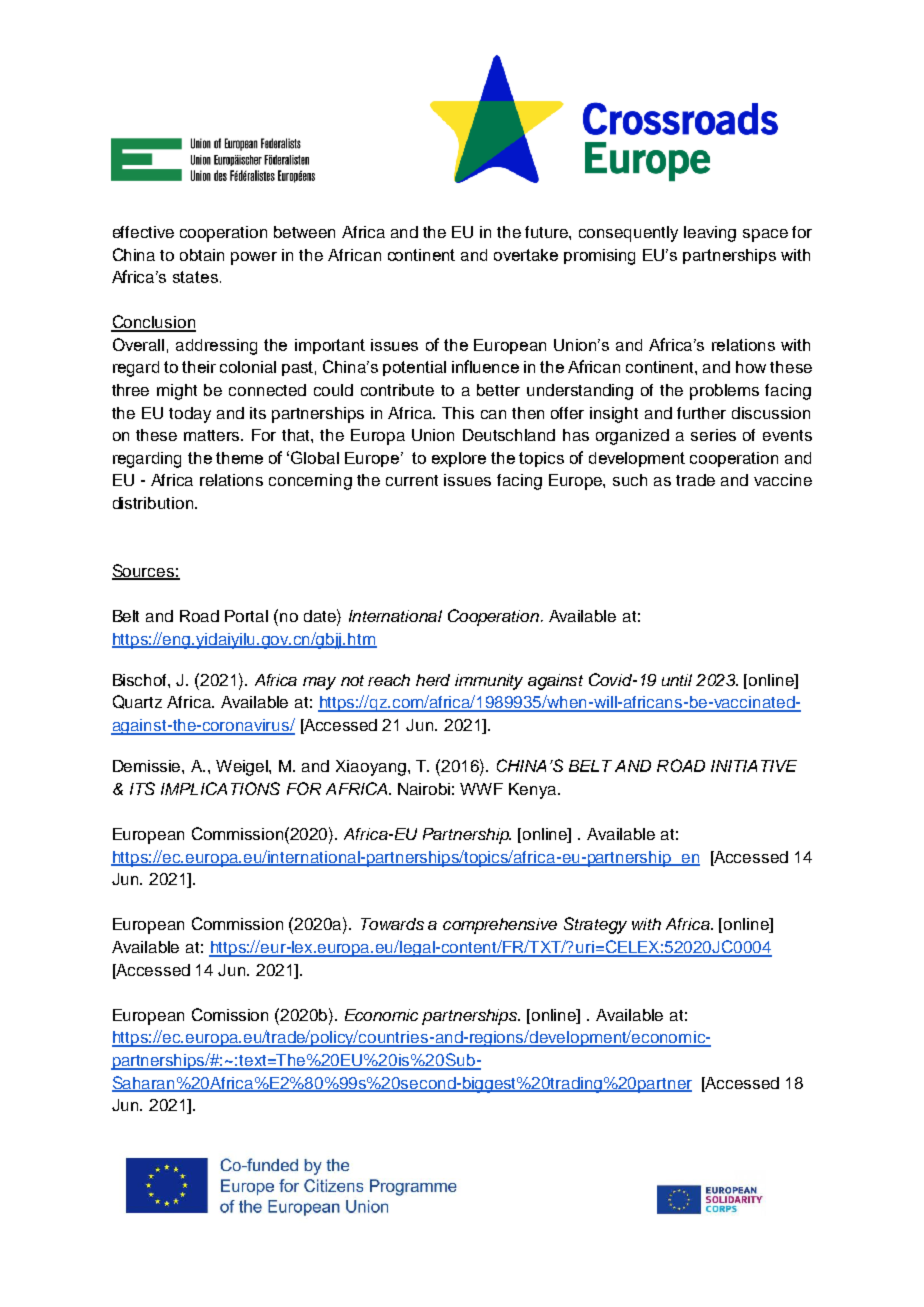  I want to click on today, so click(190, 415).
